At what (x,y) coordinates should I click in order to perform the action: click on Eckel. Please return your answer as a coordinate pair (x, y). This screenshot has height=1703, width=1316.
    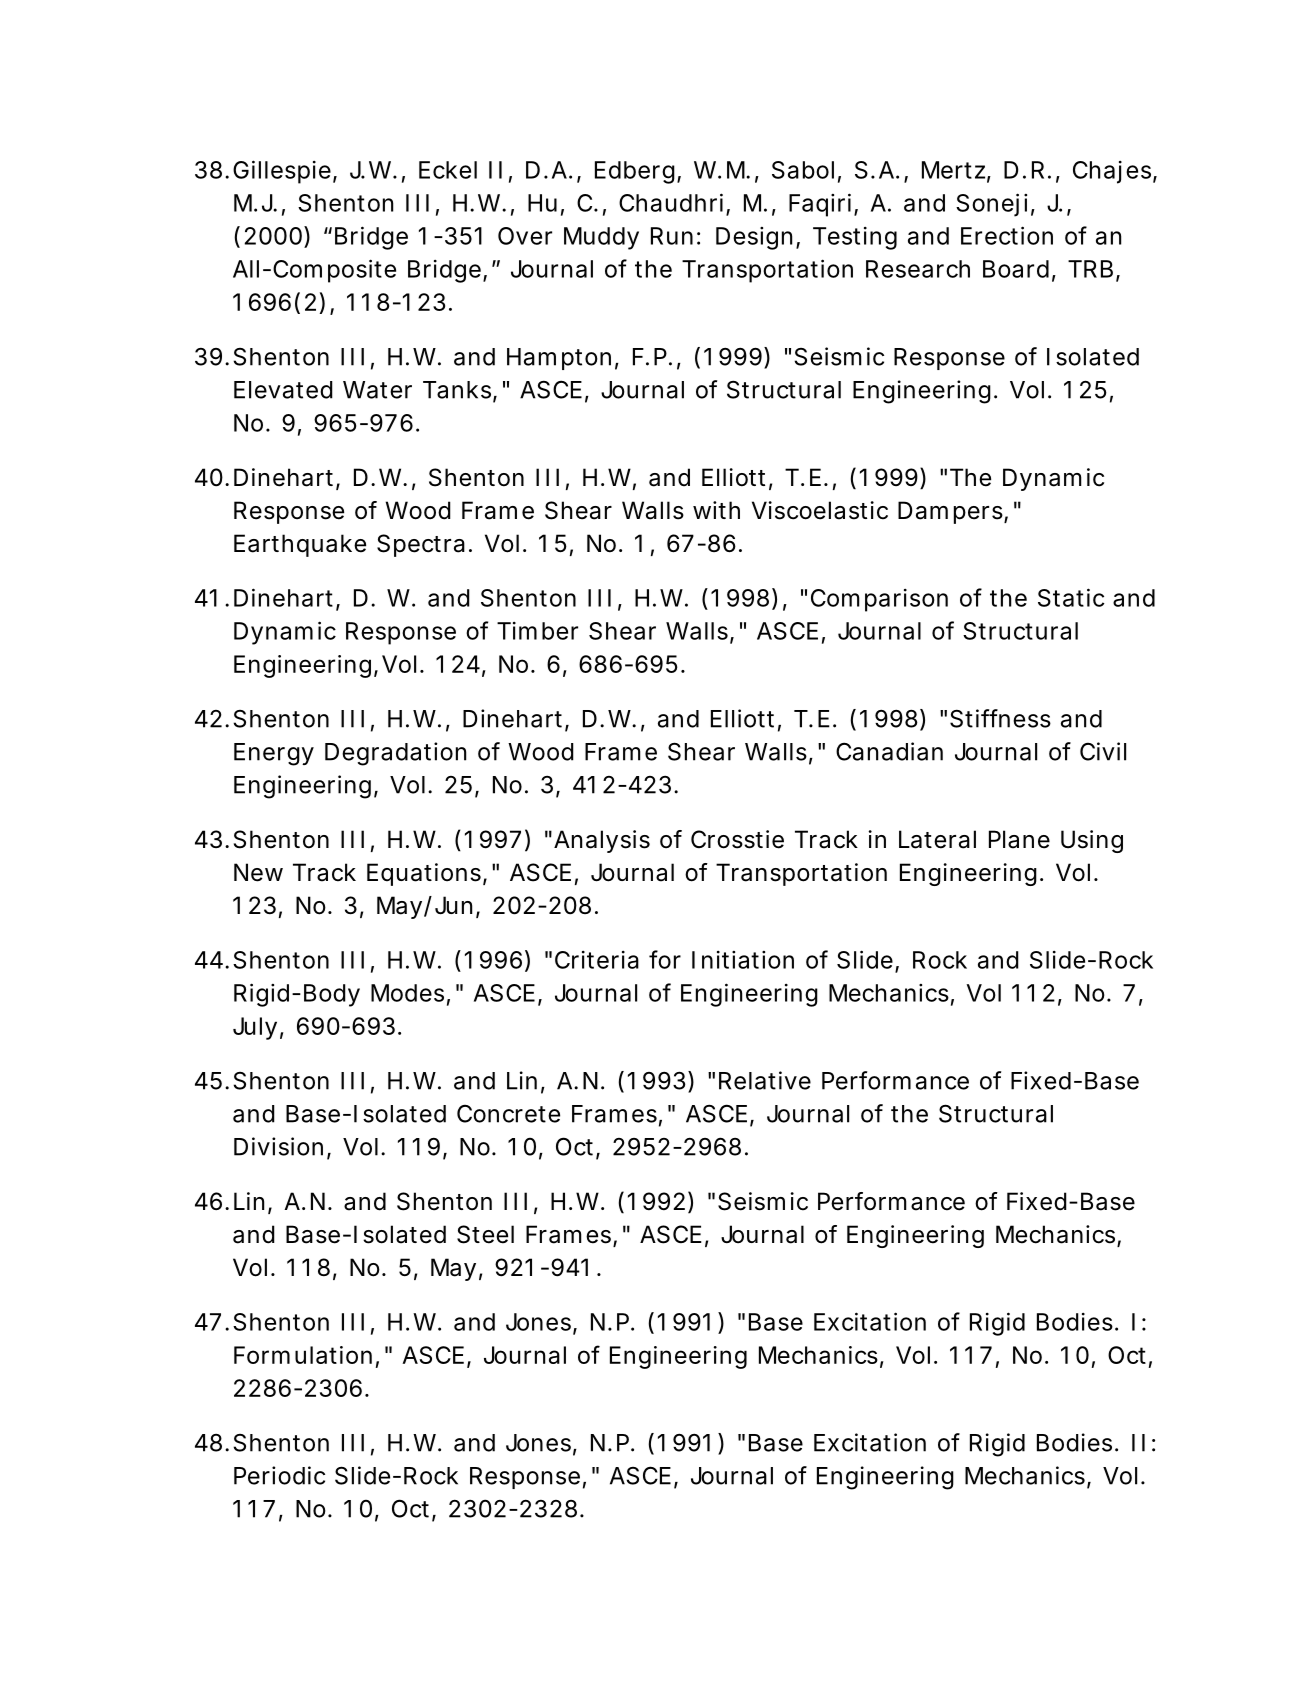
    Looking at the image, I should click on (448, 170).
